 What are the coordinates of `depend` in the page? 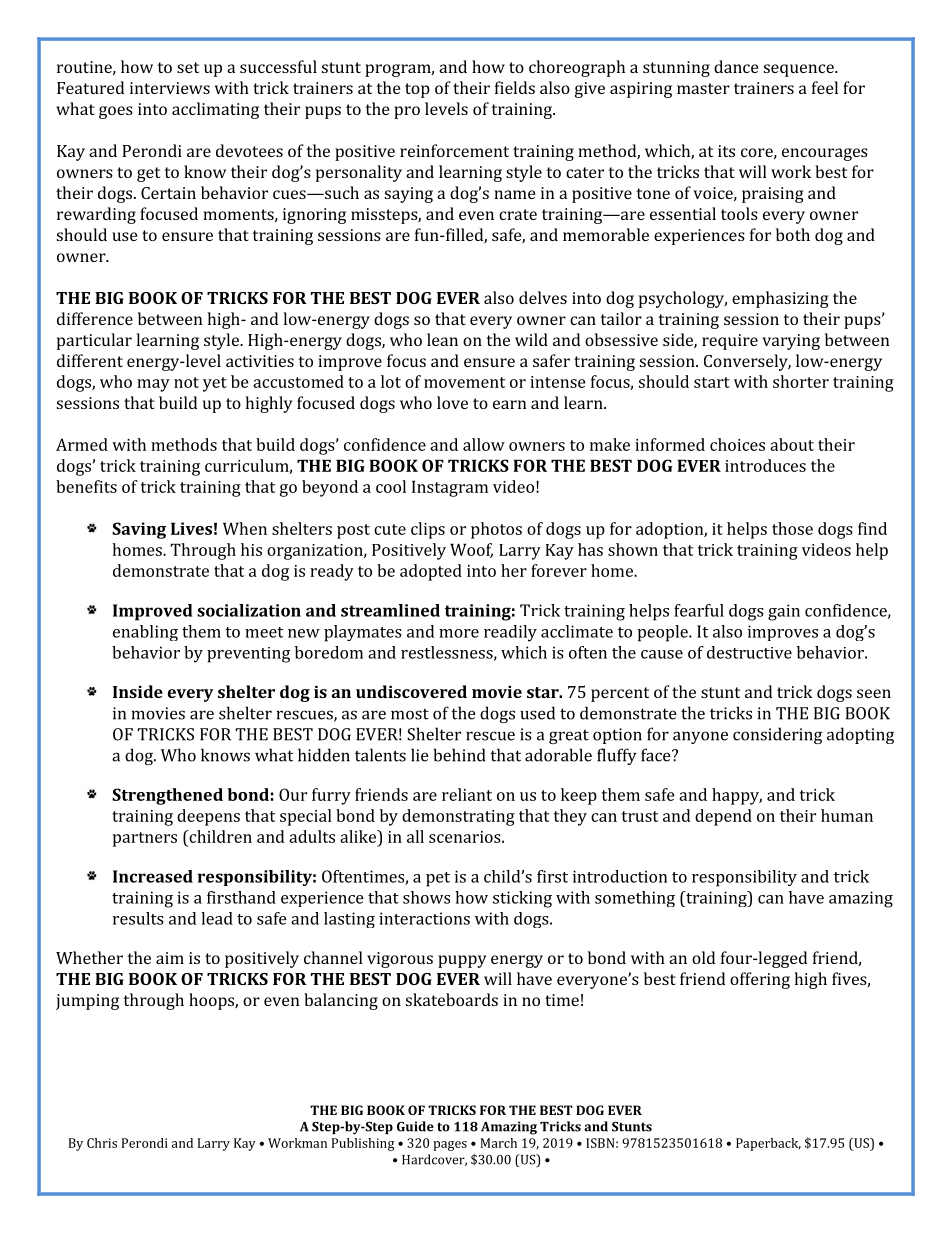 It's located at (723, 817).
